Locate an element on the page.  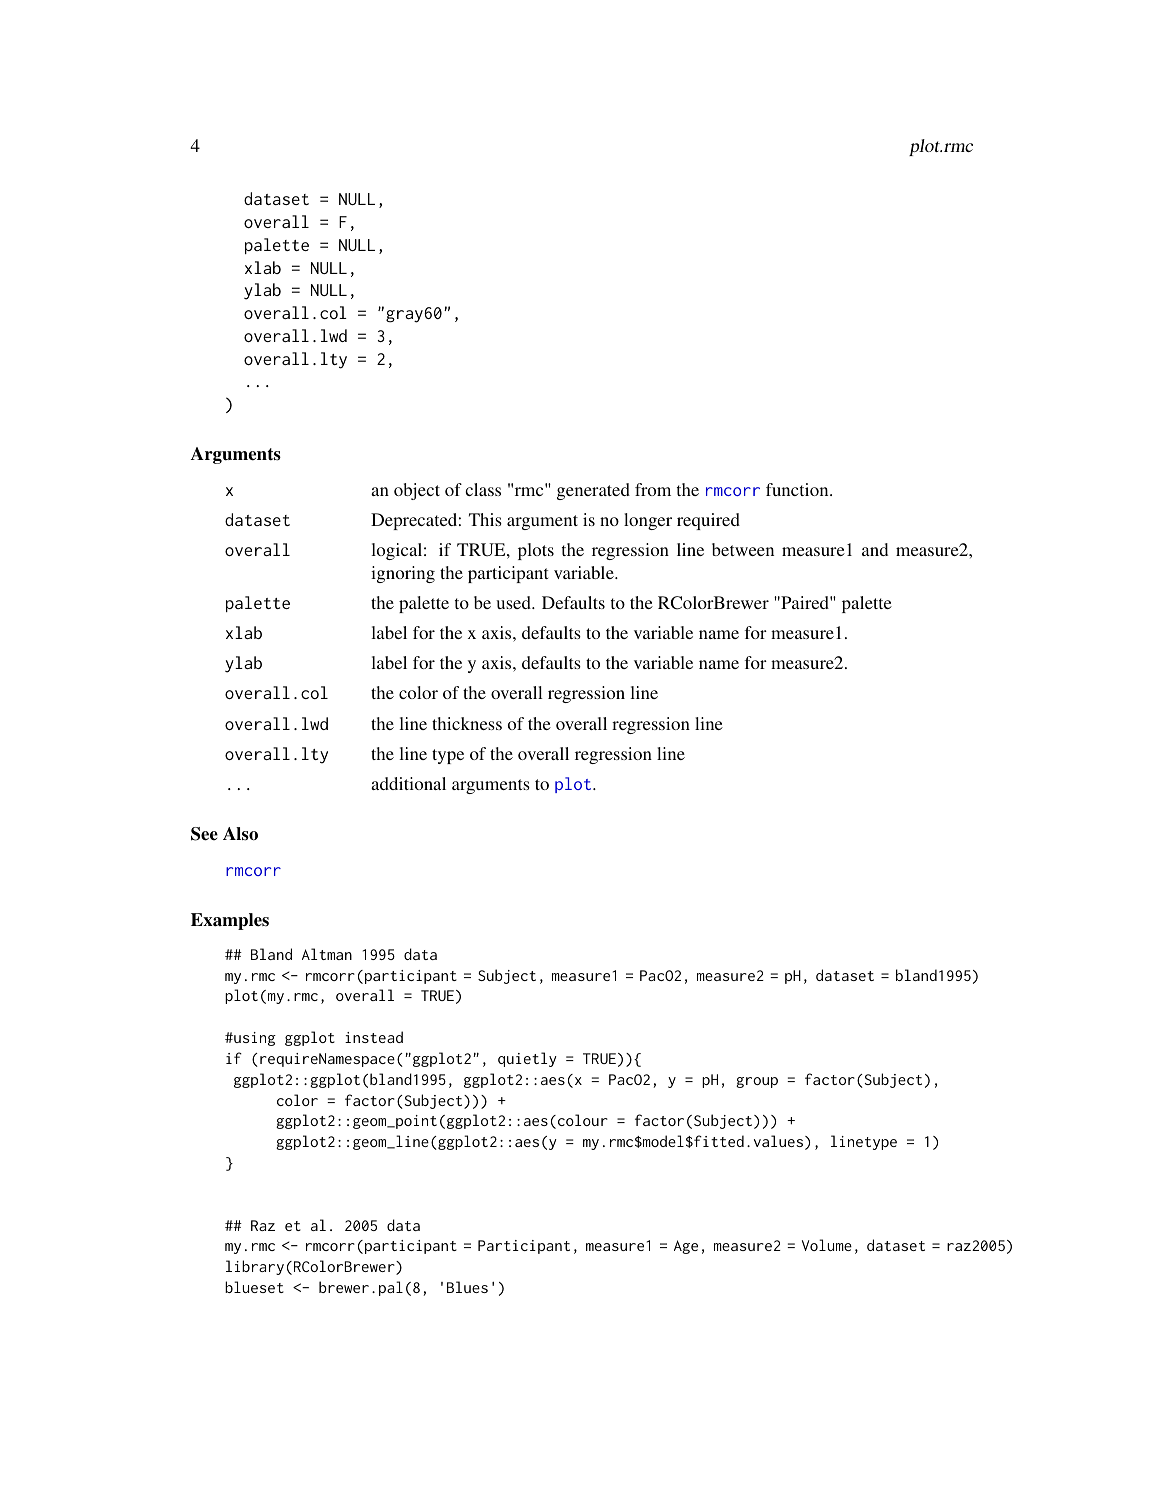
object is located at coordinates (417, 491).
